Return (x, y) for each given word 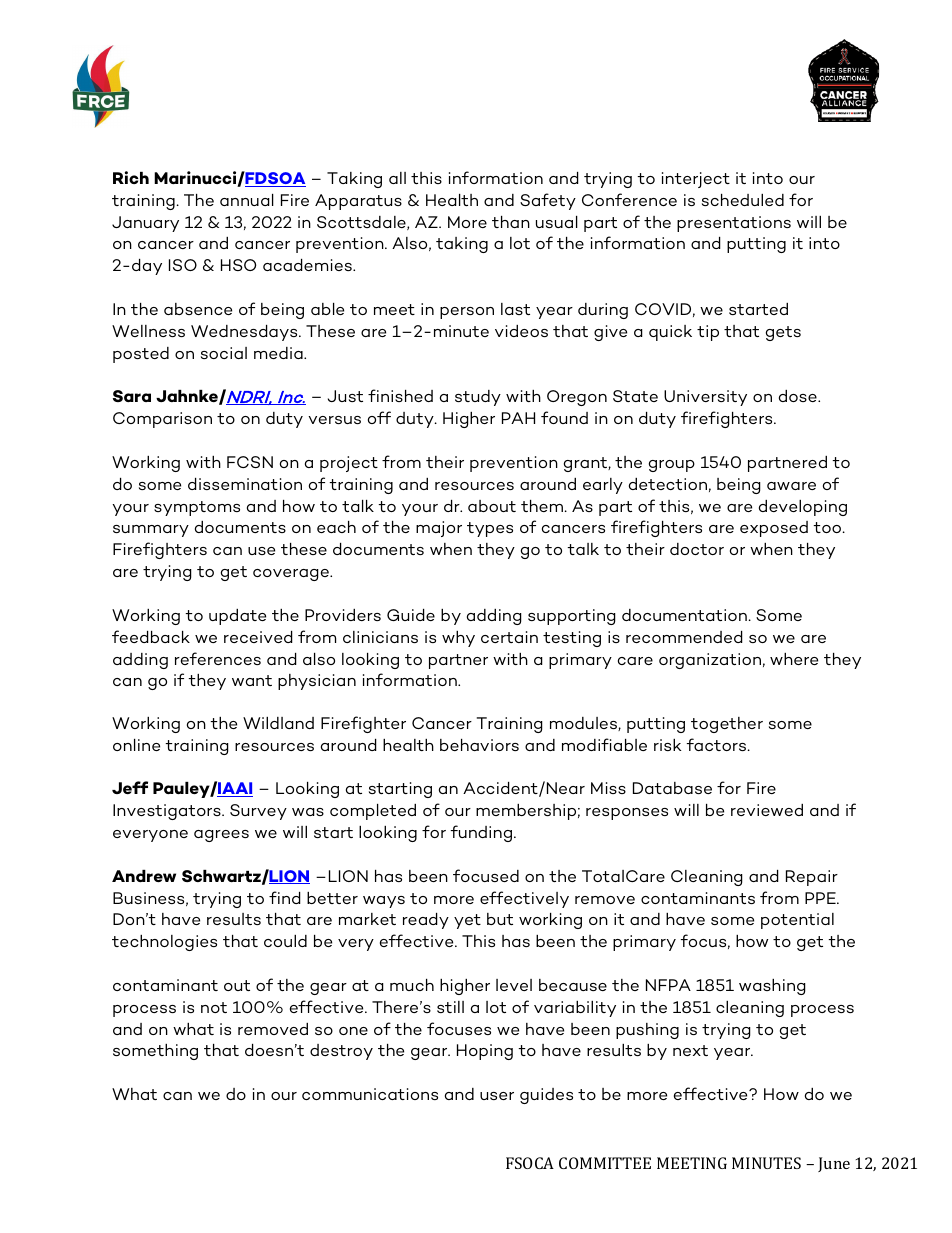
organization (710, 661)
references (218, 658)
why (458, 639)
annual (247, 200)
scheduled (743, 200)
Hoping (485, 1052)
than (511, 222)
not (214, 1007)
